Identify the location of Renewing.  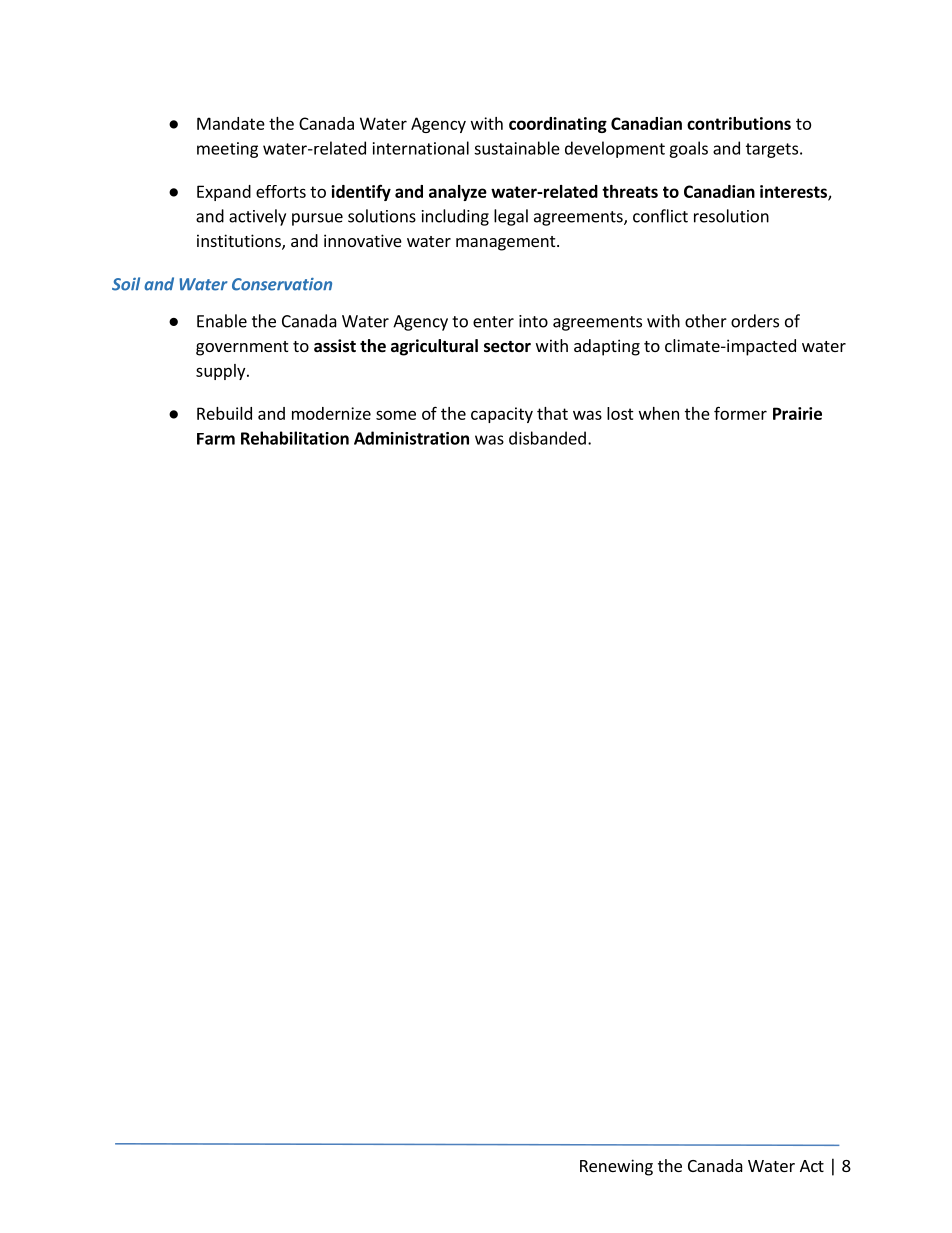
(616, 1167).
